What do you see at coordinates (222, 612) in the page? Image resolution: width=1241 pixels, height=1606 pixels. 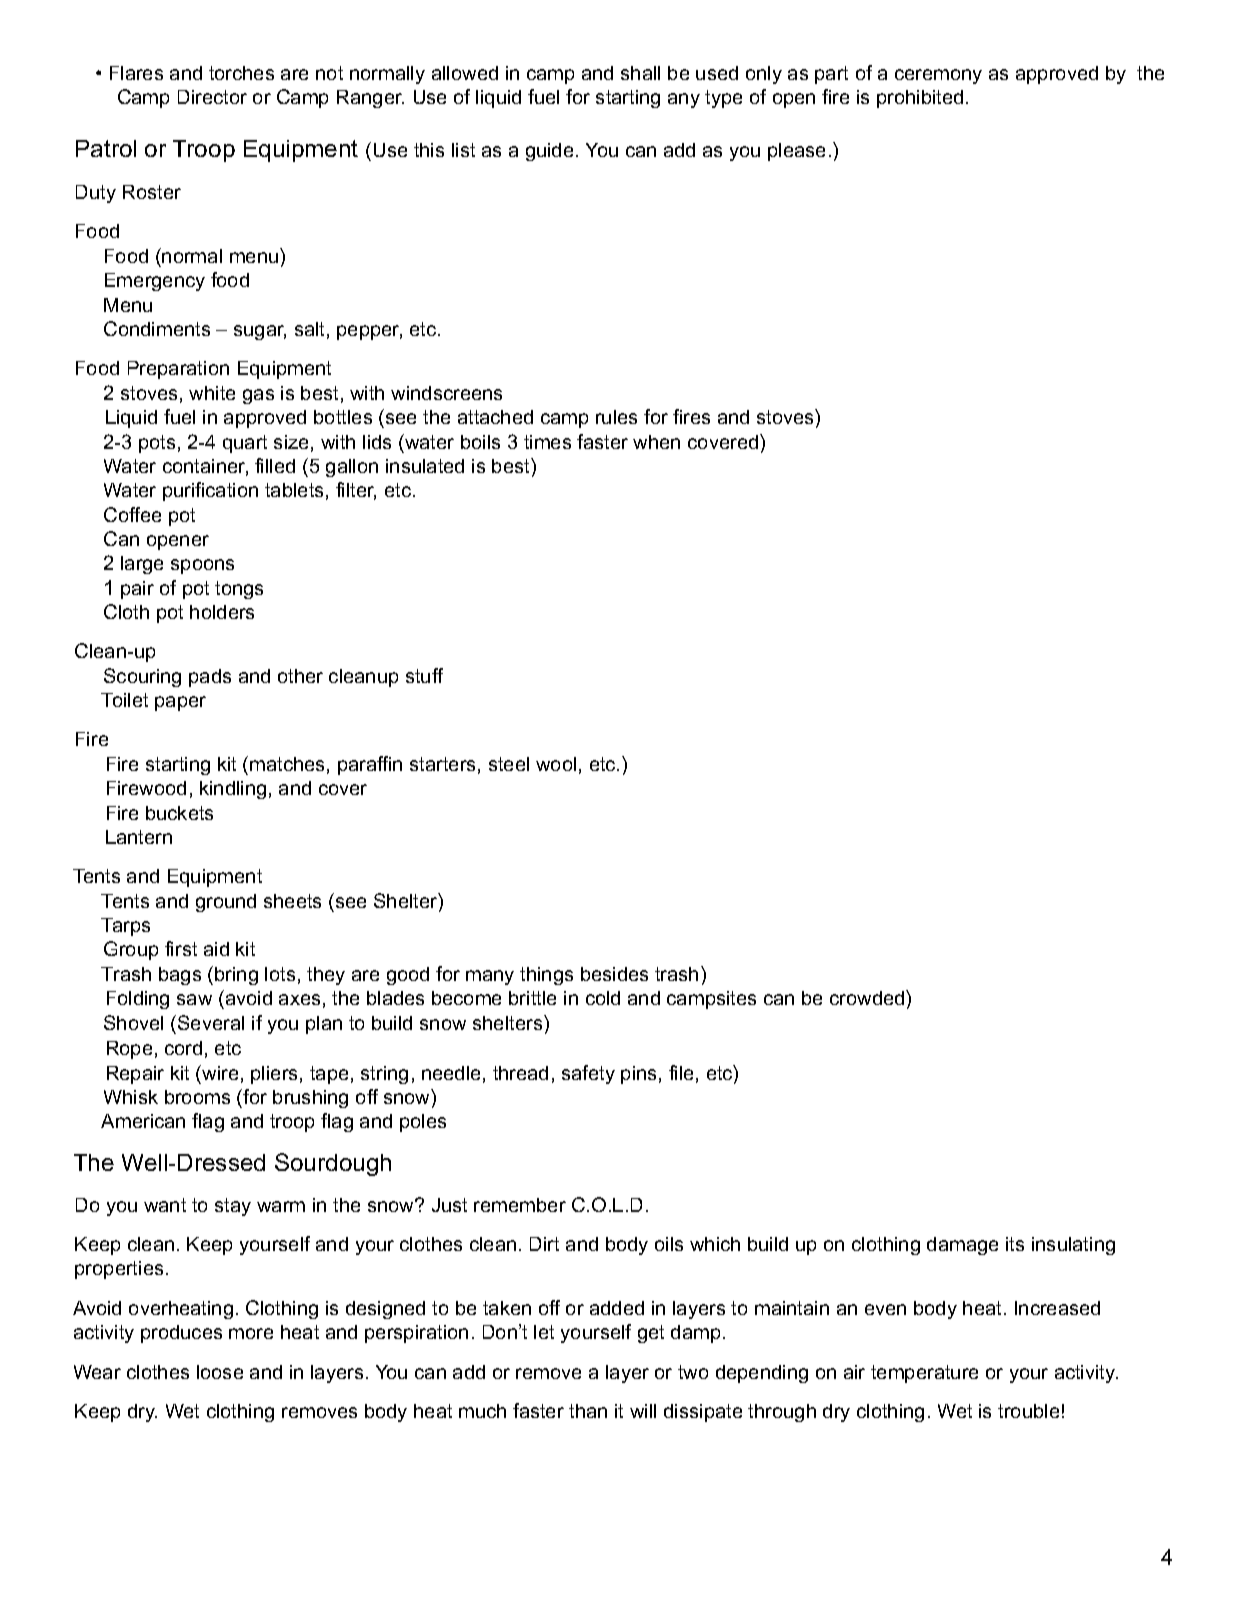 I see `holders` at bounding box center [222, 612].
